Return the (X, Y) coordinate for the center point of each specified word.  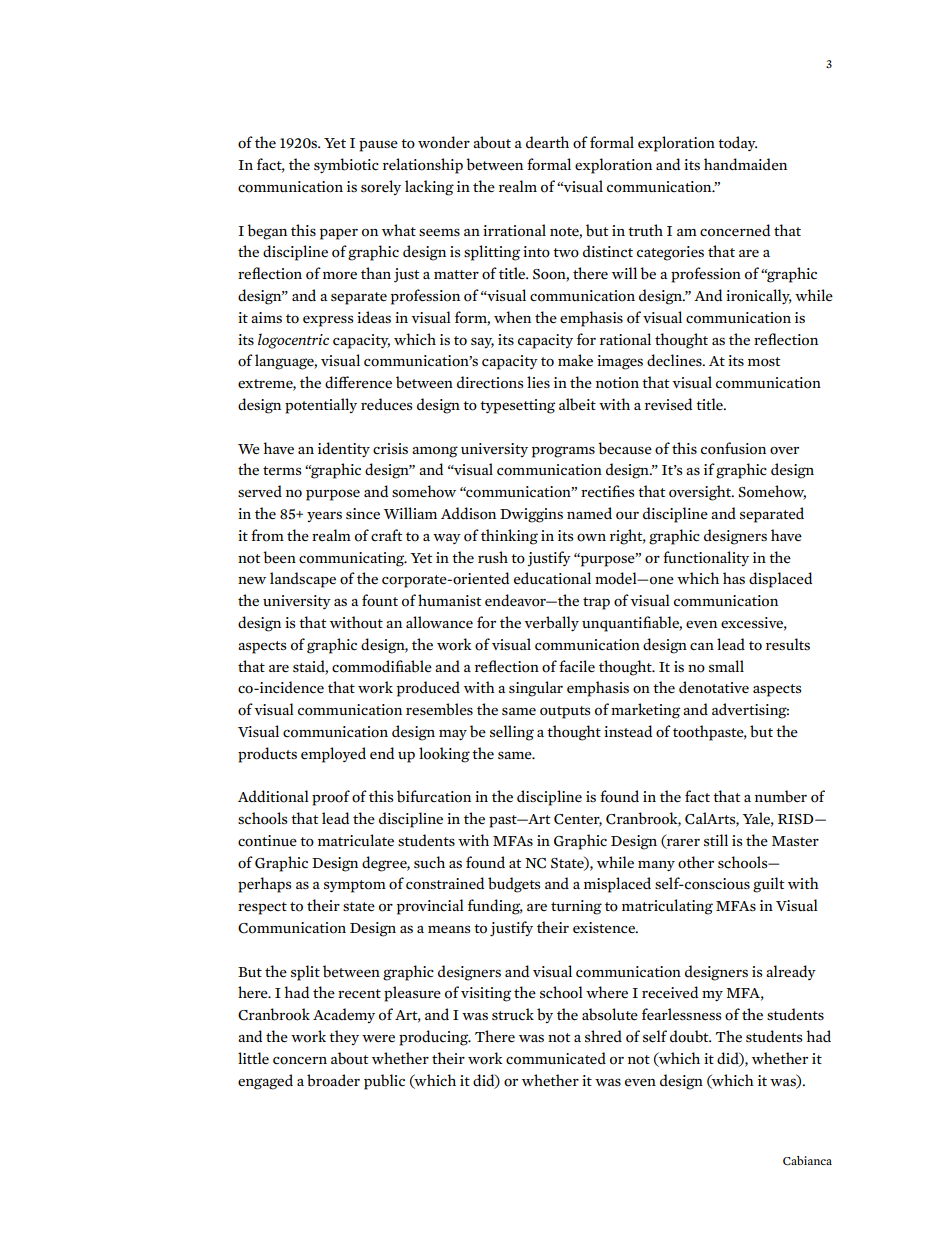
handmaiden (745, 164)
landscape (303, 580)
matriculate (356, 840)
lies (538, 382)
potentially (321, 406)
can (702, 646)
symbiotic (346, 166)
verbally (551, 624)
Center (578, 820)
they (344, 1037)
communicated (556, 1058)
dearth (547, 142)
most (764, 362)
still (716, 840)
